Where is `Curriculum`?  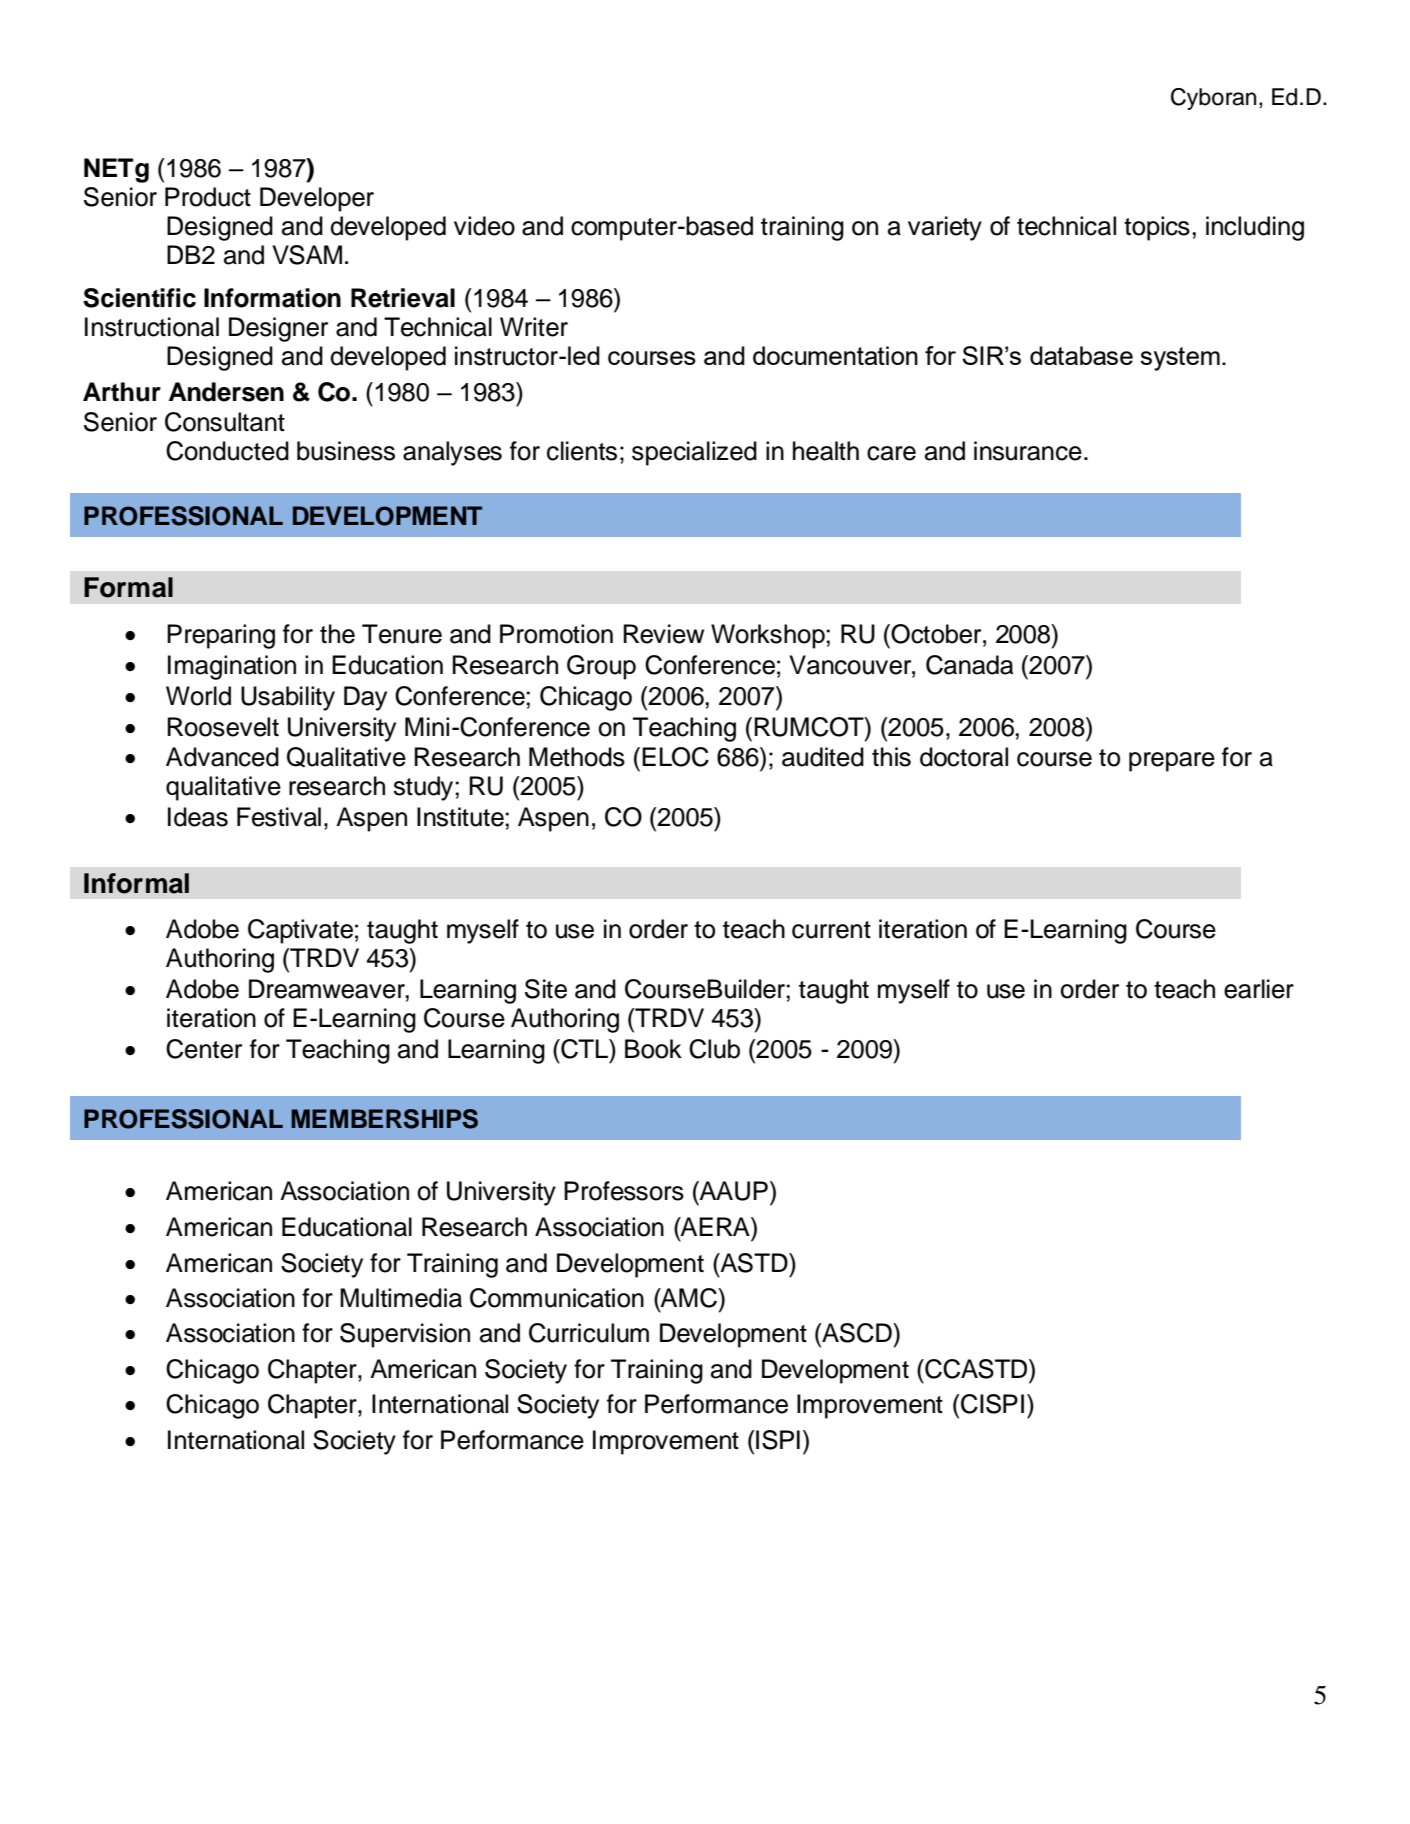 Curriculum is located at coordinates (589, 1333).
